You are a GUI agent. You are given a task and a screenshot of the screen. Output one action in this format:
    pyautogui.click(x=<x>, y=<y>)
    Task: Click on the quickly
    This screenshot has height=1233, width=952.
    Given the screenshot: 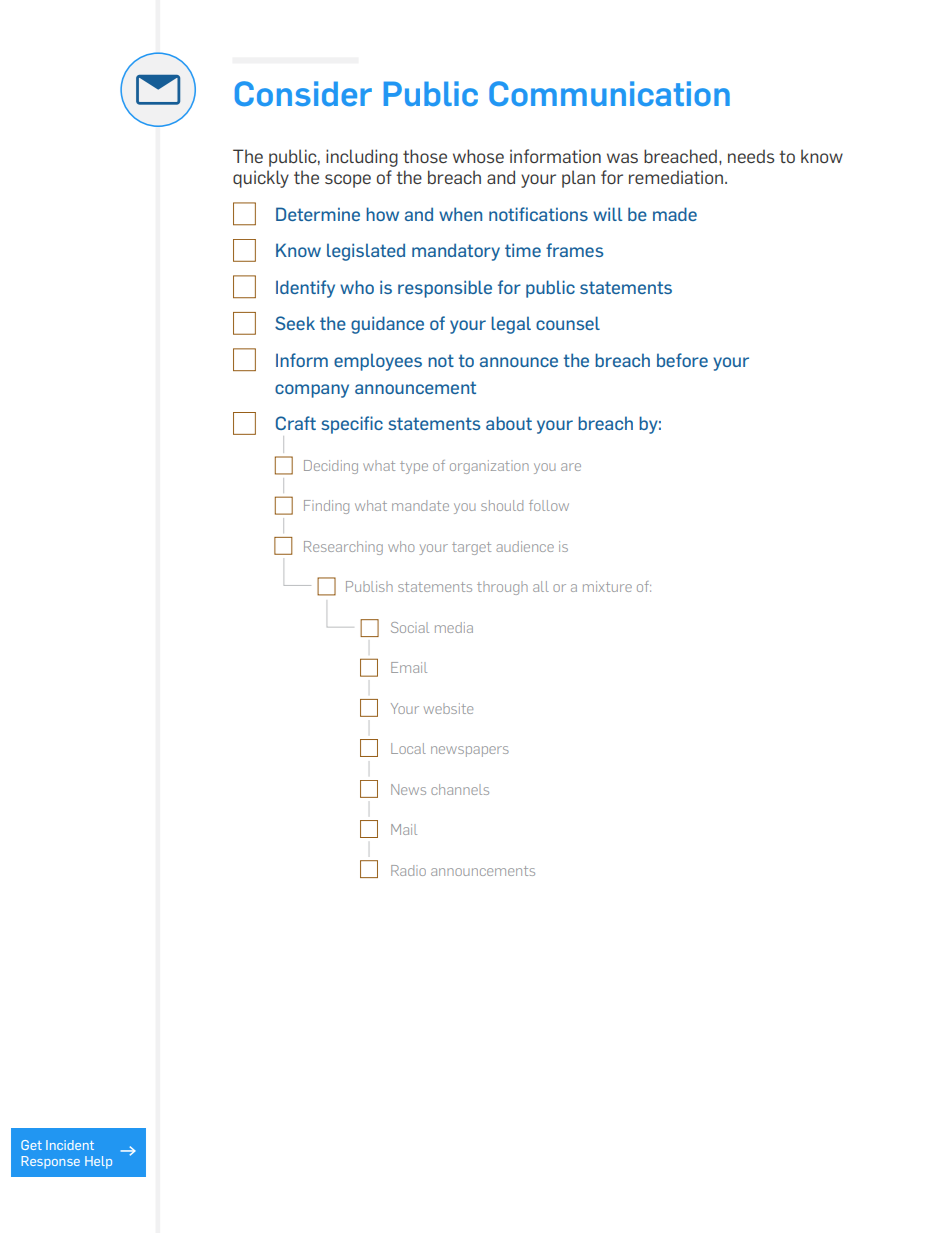 What is the action you would take?
    pyautogui.click(x=261, y=179)
